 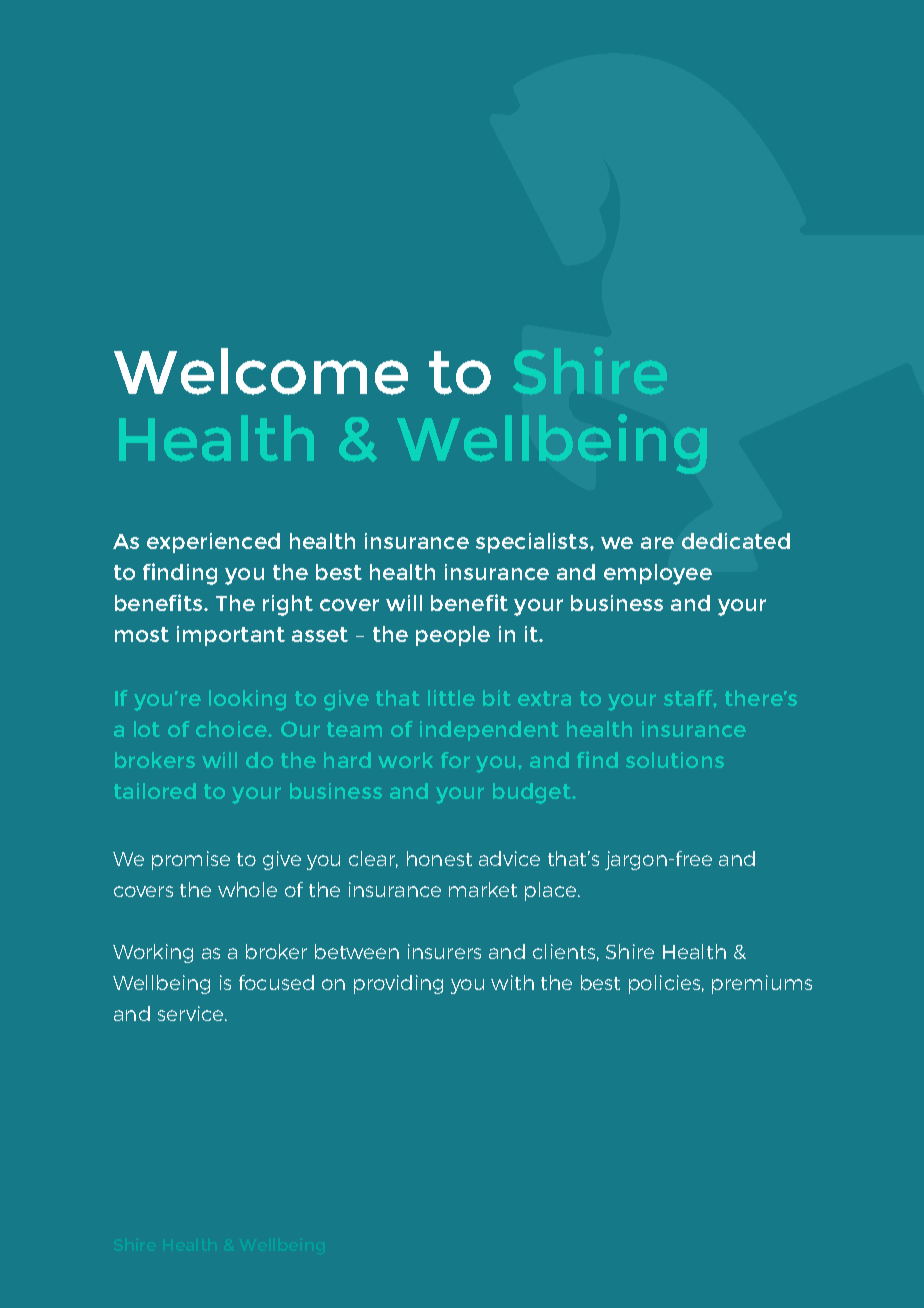 I want to click on Welcome, so click(x=261, y=371).
